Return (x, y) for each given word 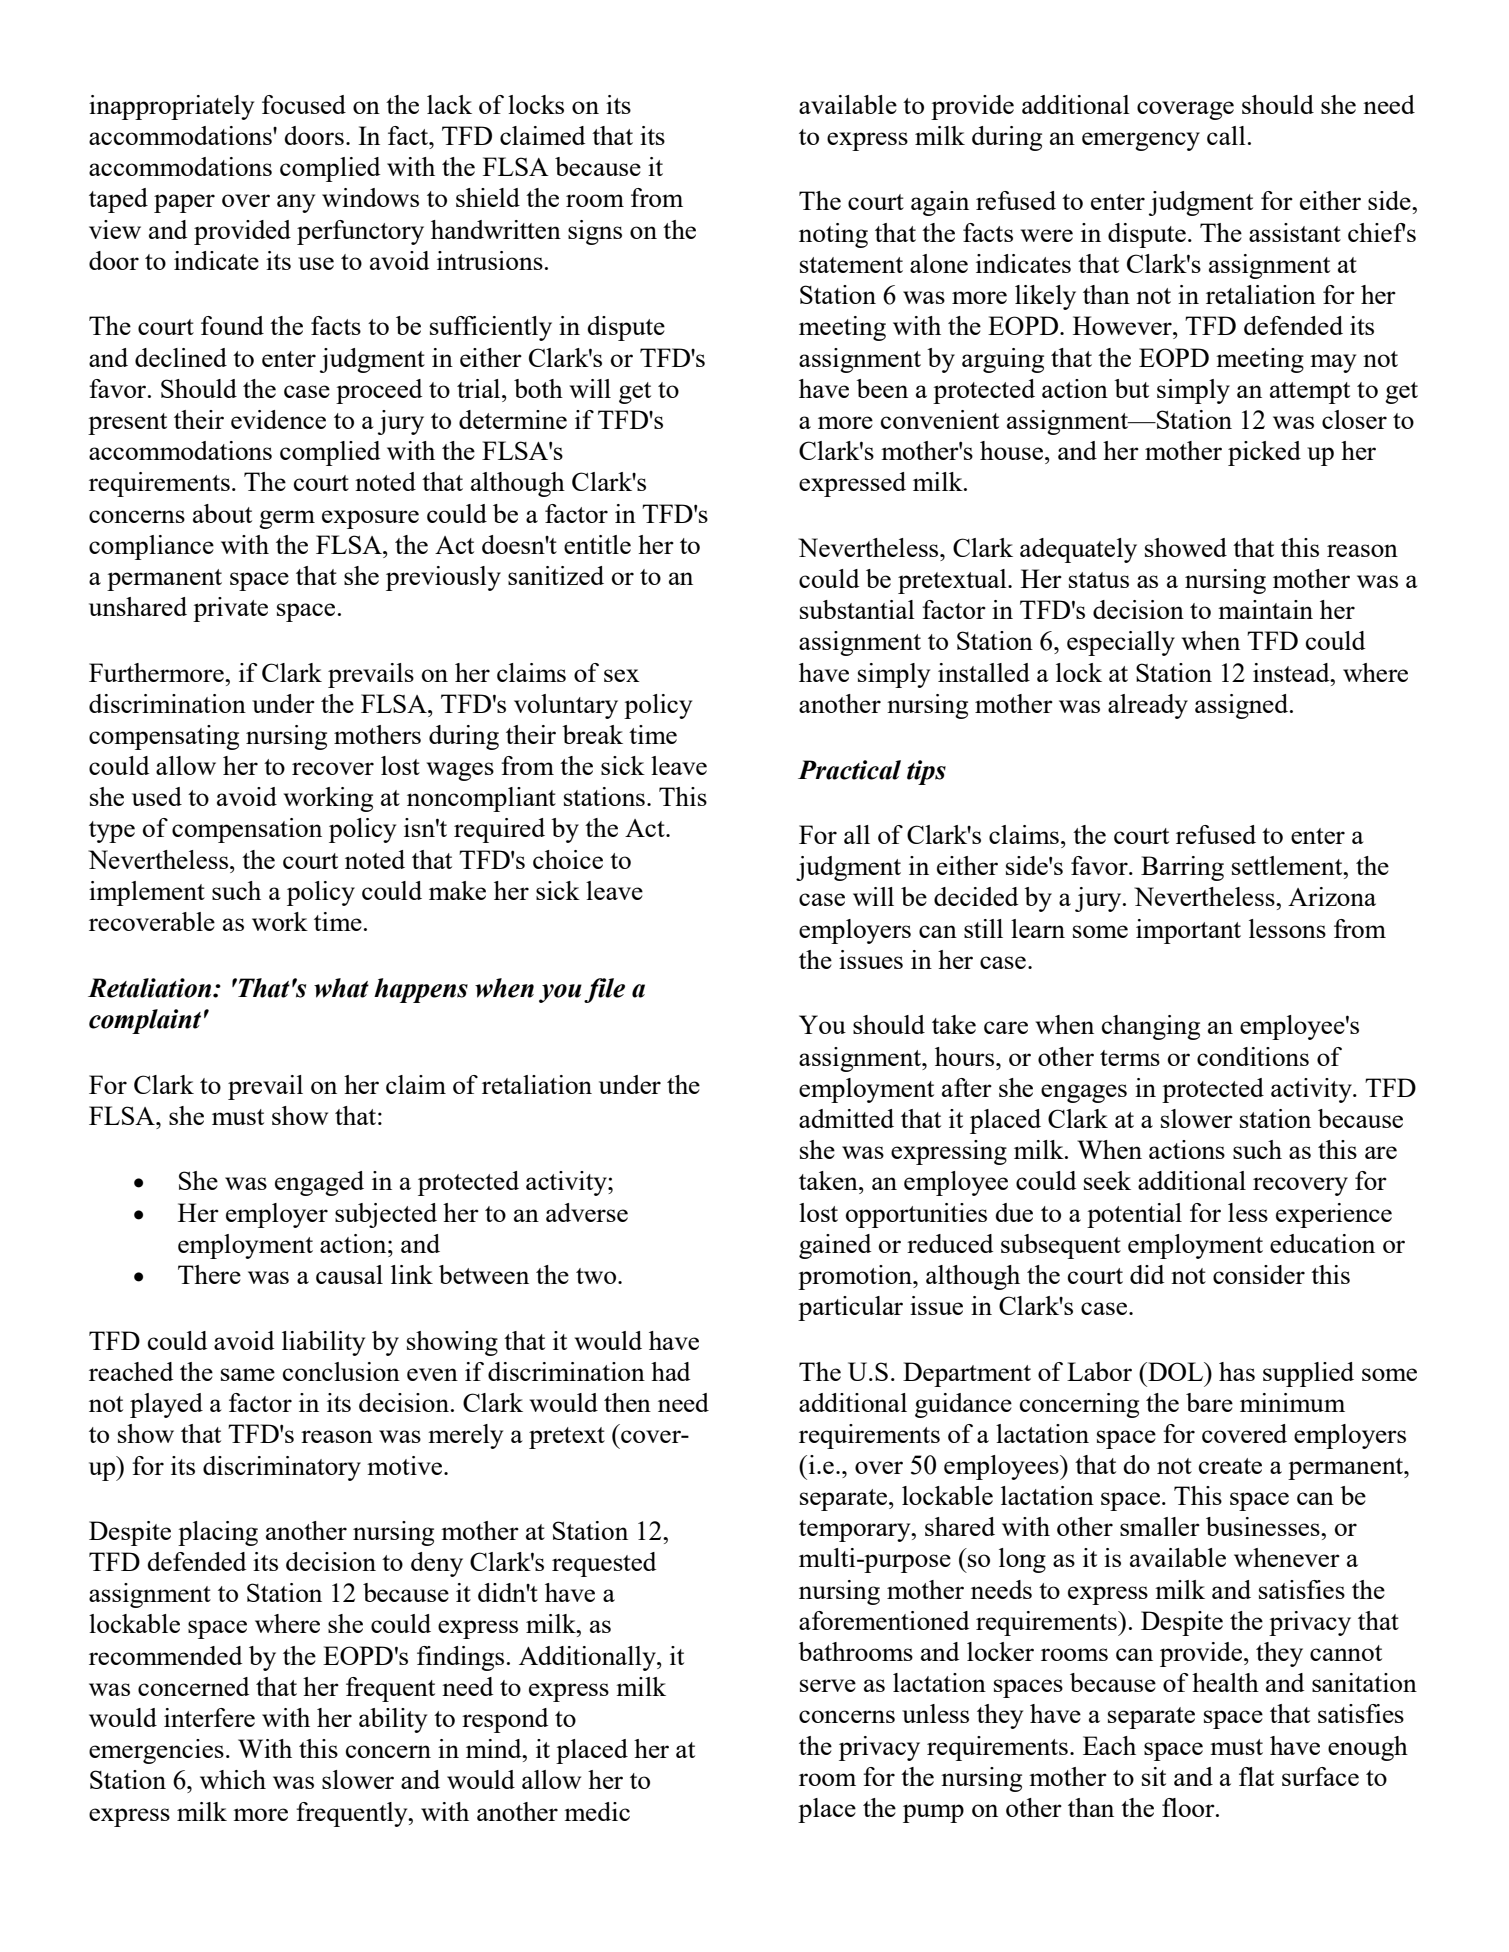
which (233, 1779)
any (296, 203)
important (1188, 931)
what (341, 988)
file (604, 990)
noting (833, 235)
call (1226, 135)
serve (828, 1685)
